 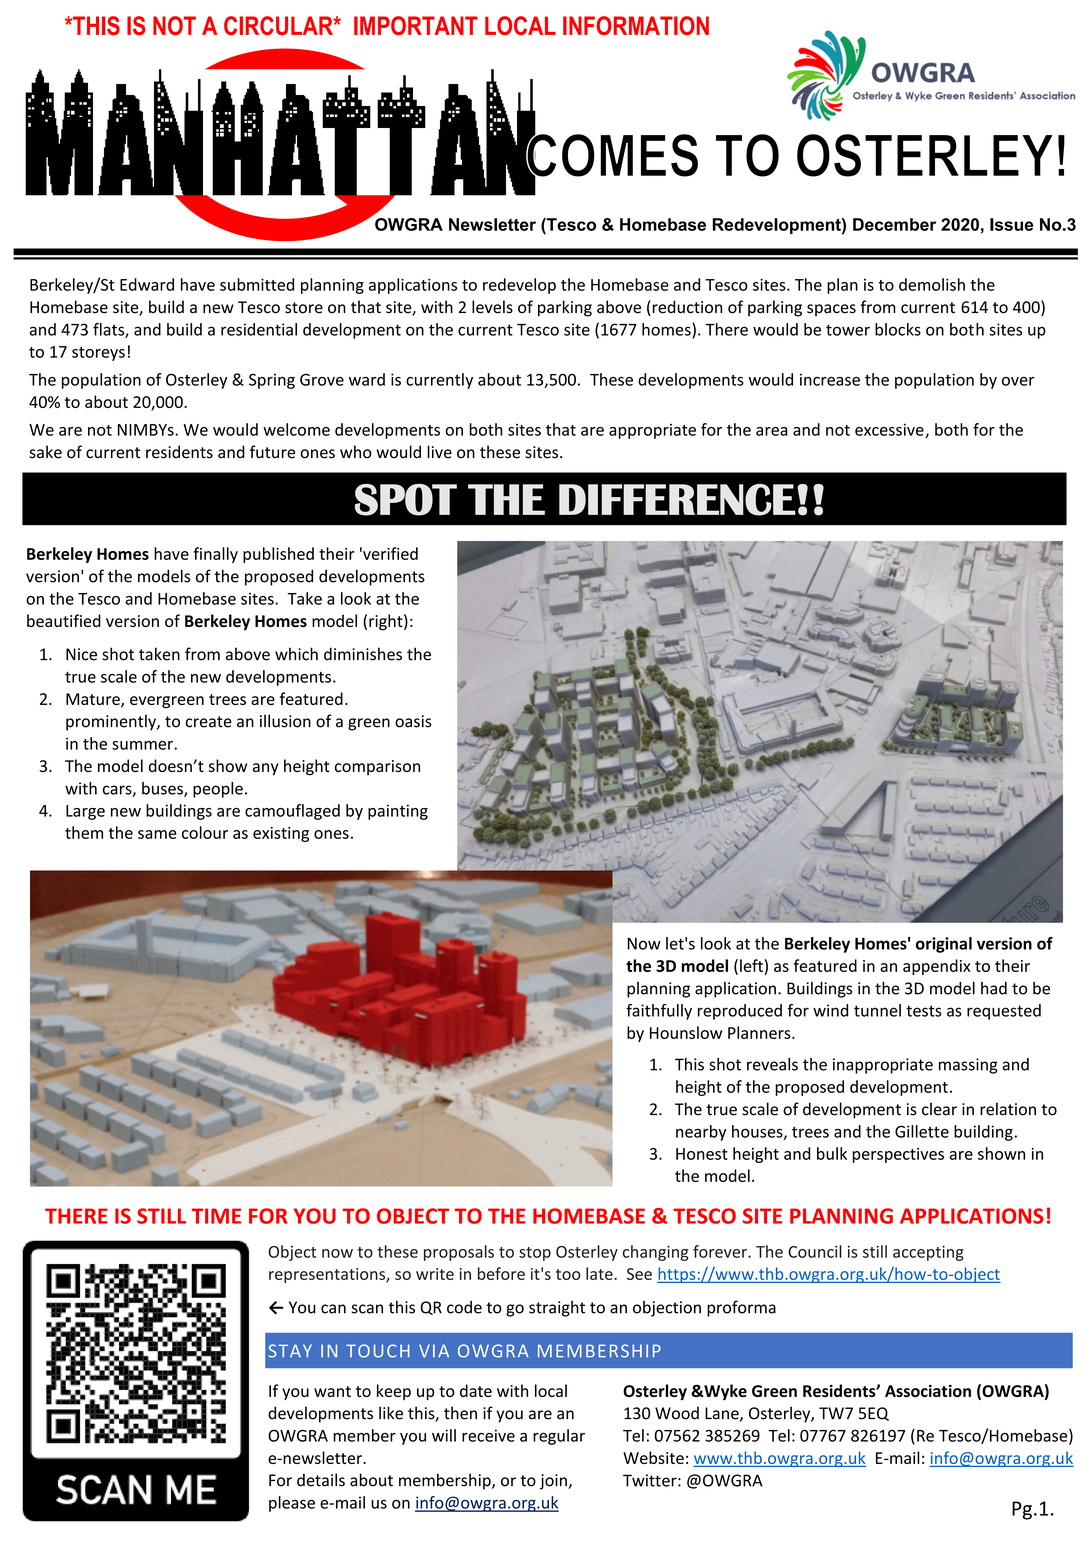 What do you see at coordinates (416, 25) in the screenshot?
I see `IMPORTANT` at bounding box center [416, 25].
